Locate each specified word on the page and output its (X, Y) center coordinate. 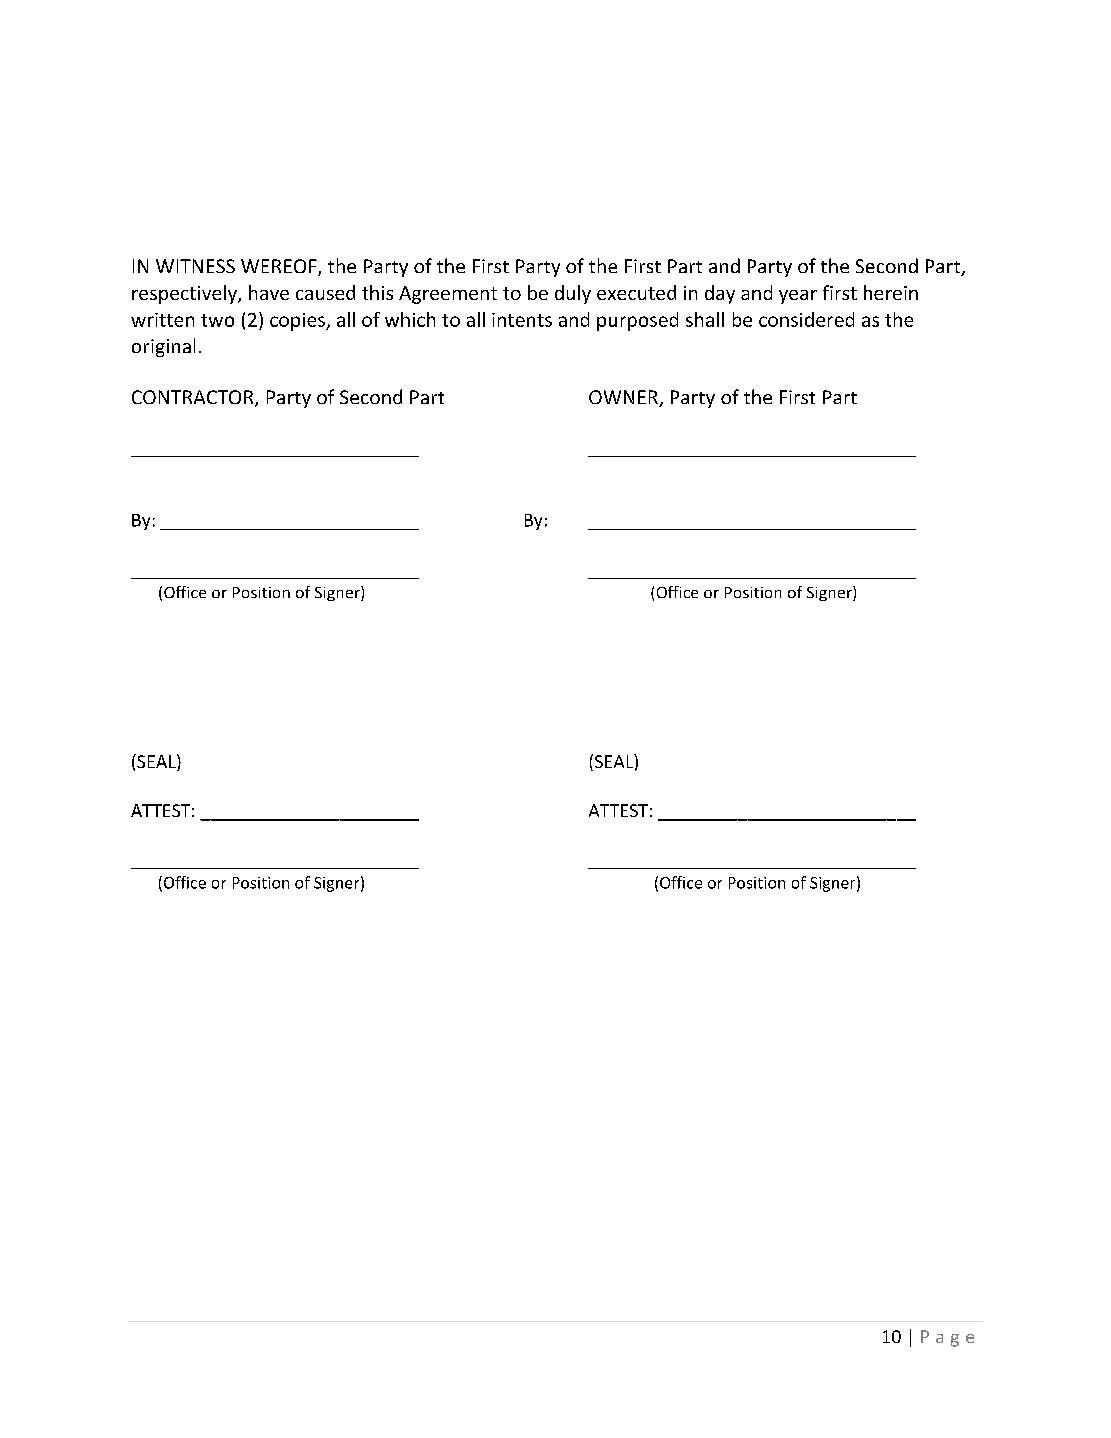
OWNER (624, 398)
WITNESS (195, 266)
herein (891, 292)
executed (636, 292)
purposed (637, 321)
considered (806, 319)
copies (298, 322)
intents (522, 320)
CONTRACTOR (194, 398)
